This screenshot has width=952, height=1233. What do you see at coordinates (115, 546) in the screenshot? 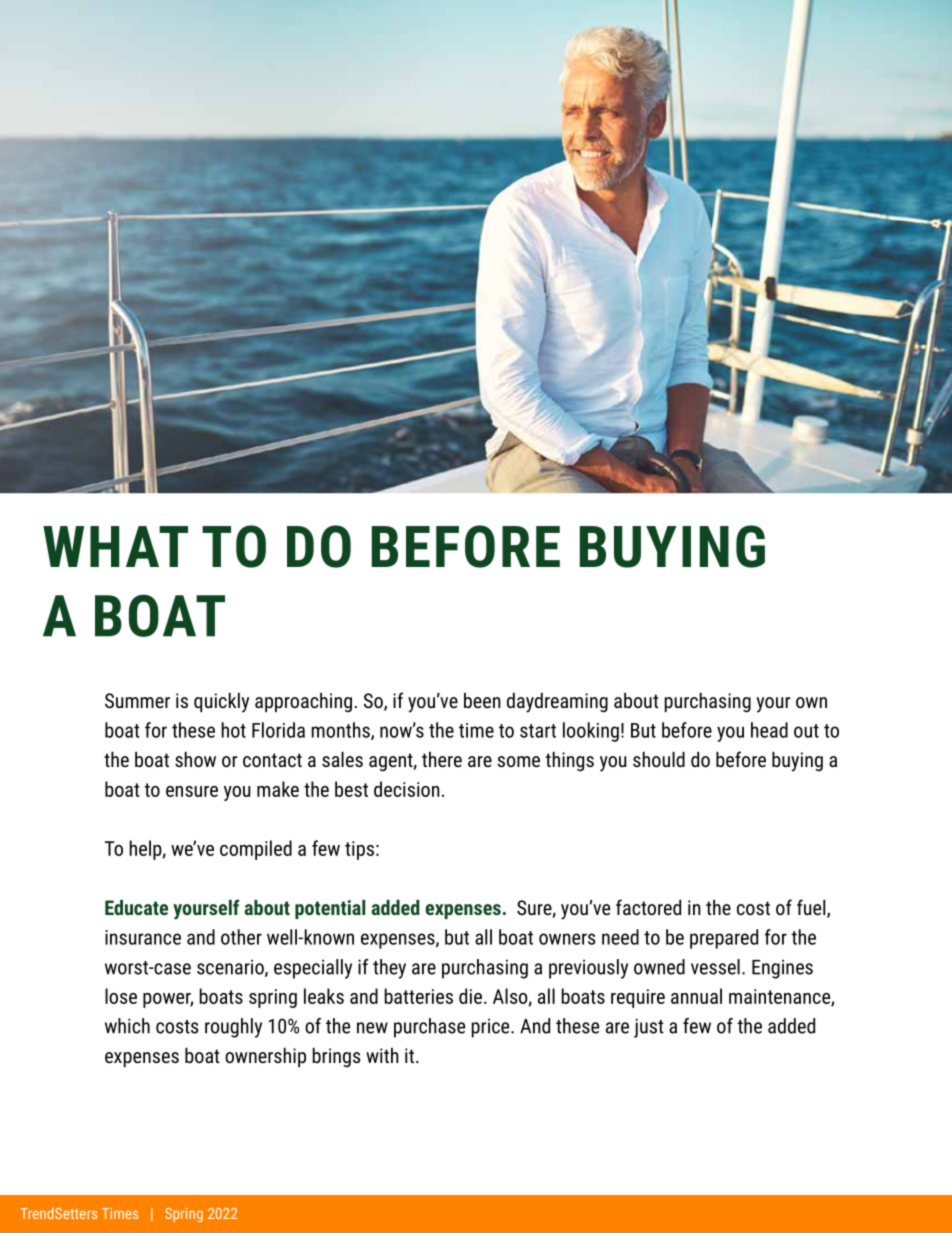
I see `WHAT` at bounding box center [115, 546].
